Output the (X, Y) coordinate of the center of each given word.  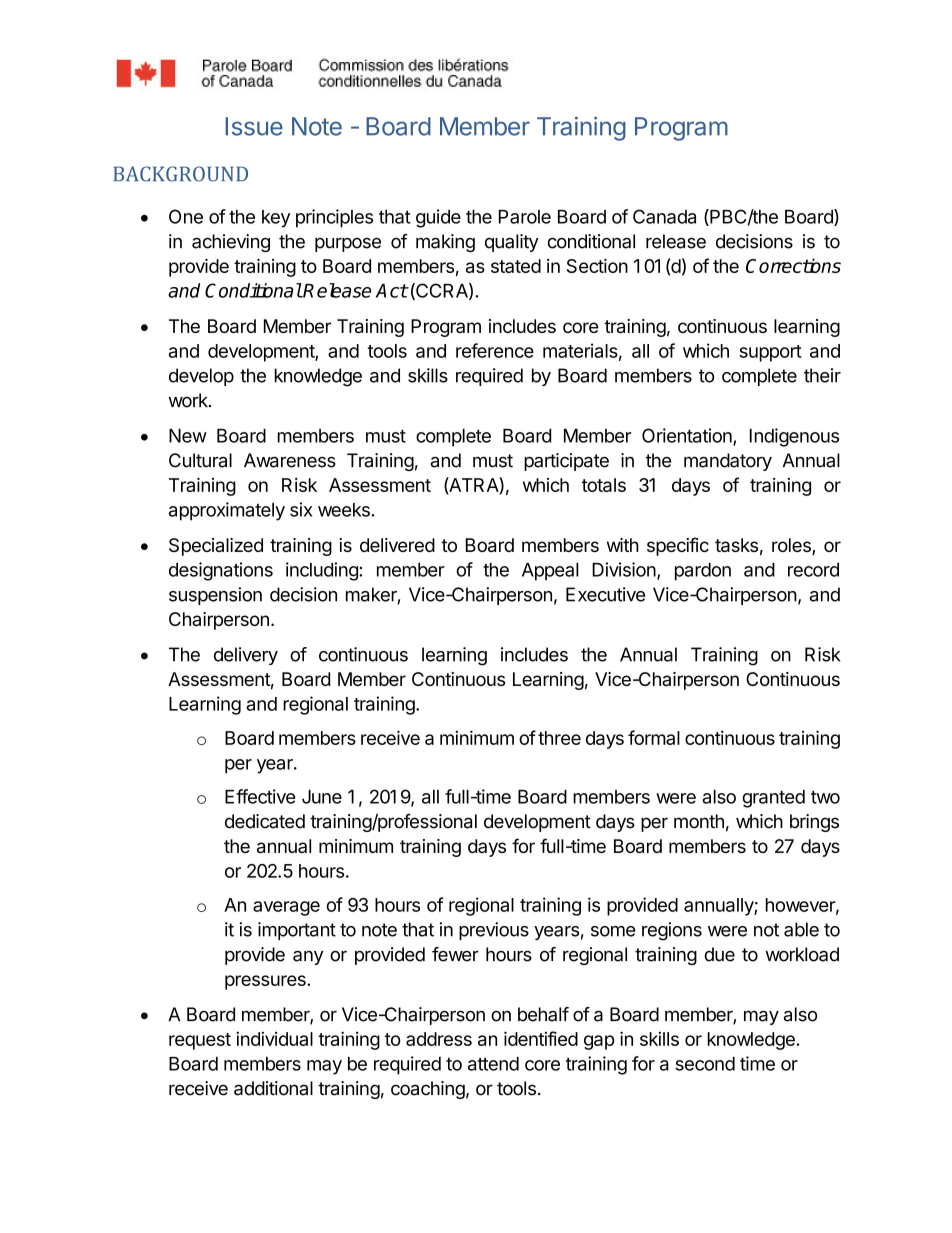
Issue (254, 126)
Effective (260, 796)
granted (773, 799)
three (559, 738)
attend (493, 1064)
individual (274, 1039)
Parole (525, 217)
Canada (664, 216)
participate (566, 462)
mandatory (728, 462)
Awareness (290, 460)
